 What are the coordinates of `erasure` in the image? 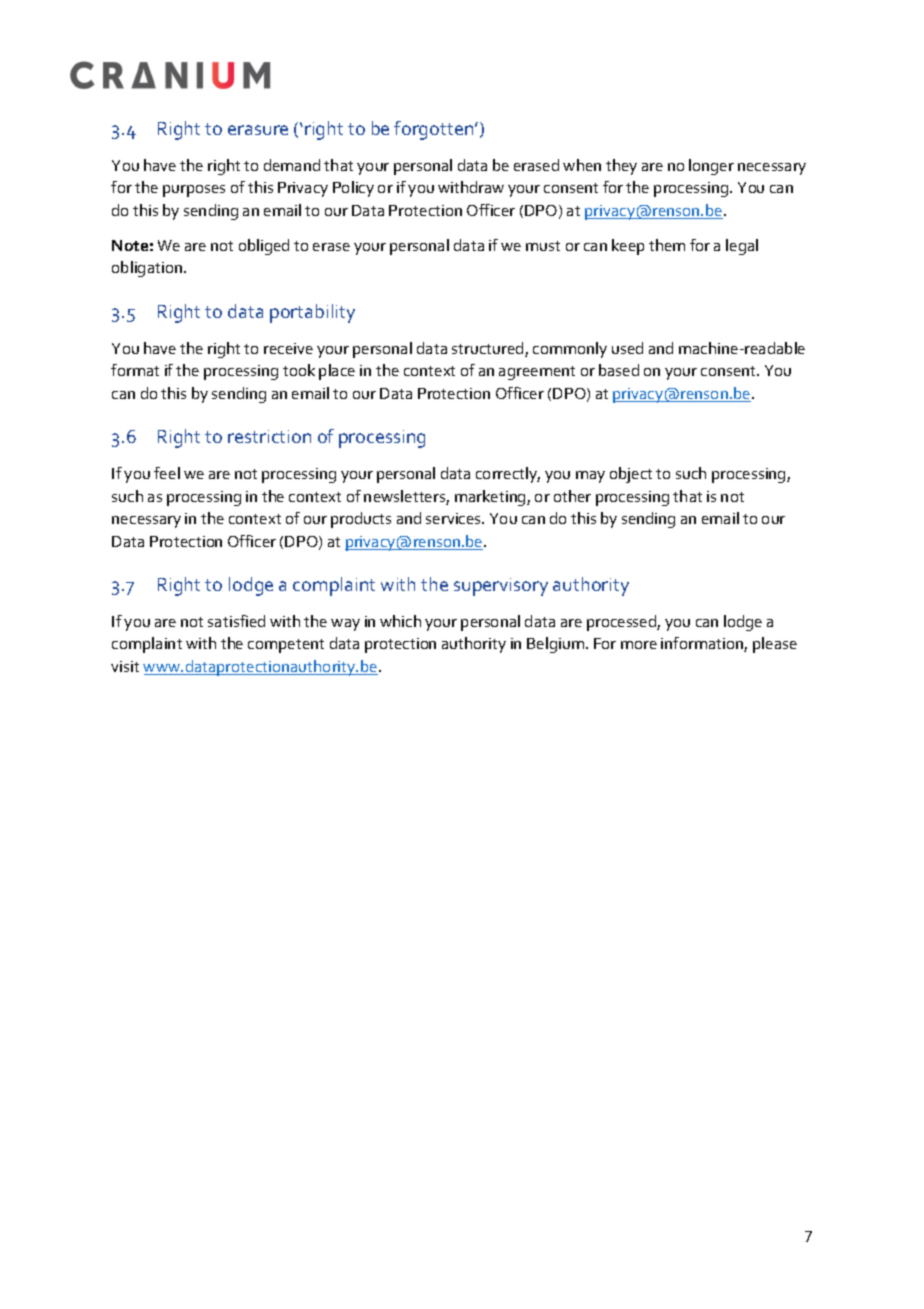 It's located at (258, 130).
